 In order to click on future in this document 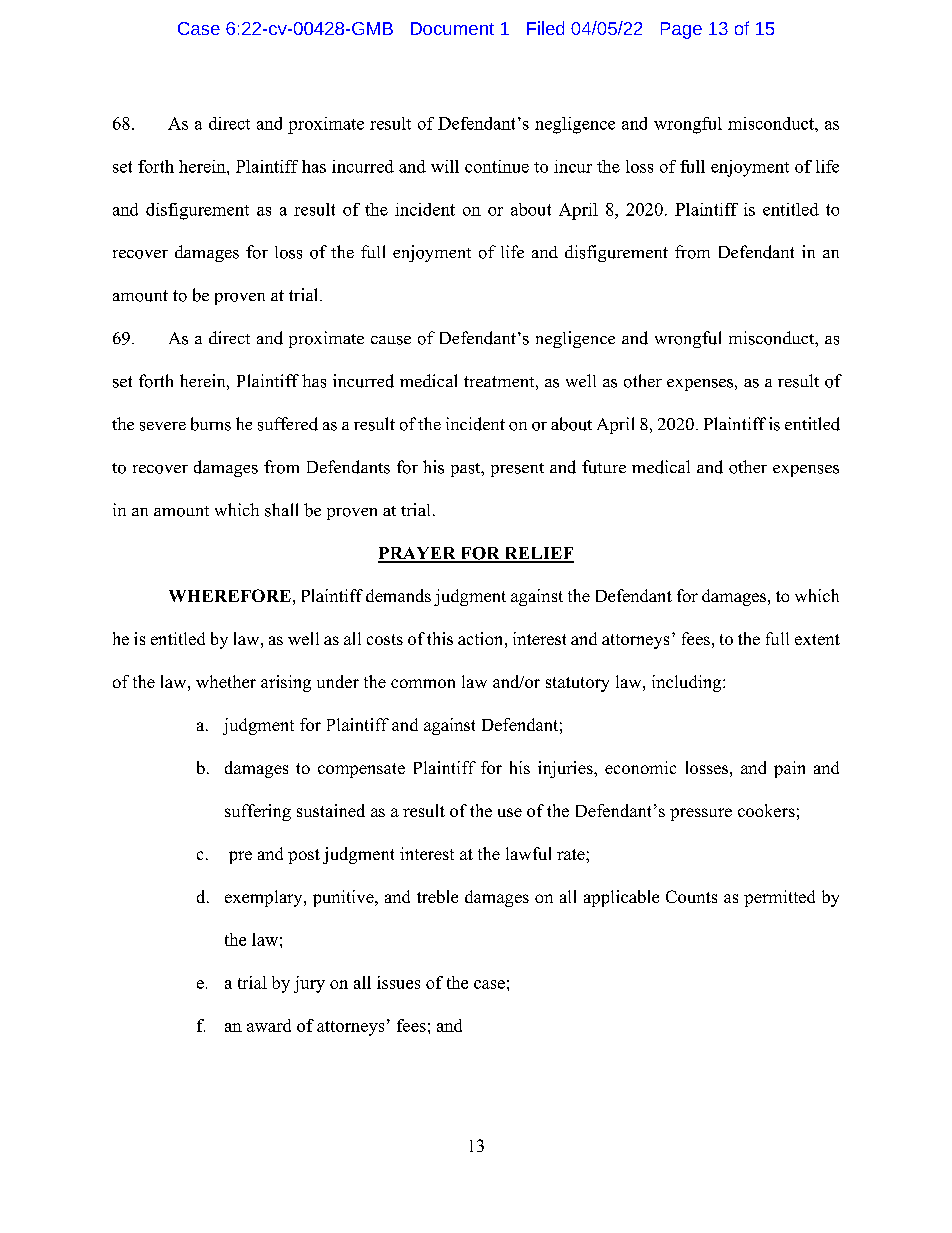, I will do `click(604, 467)`.
